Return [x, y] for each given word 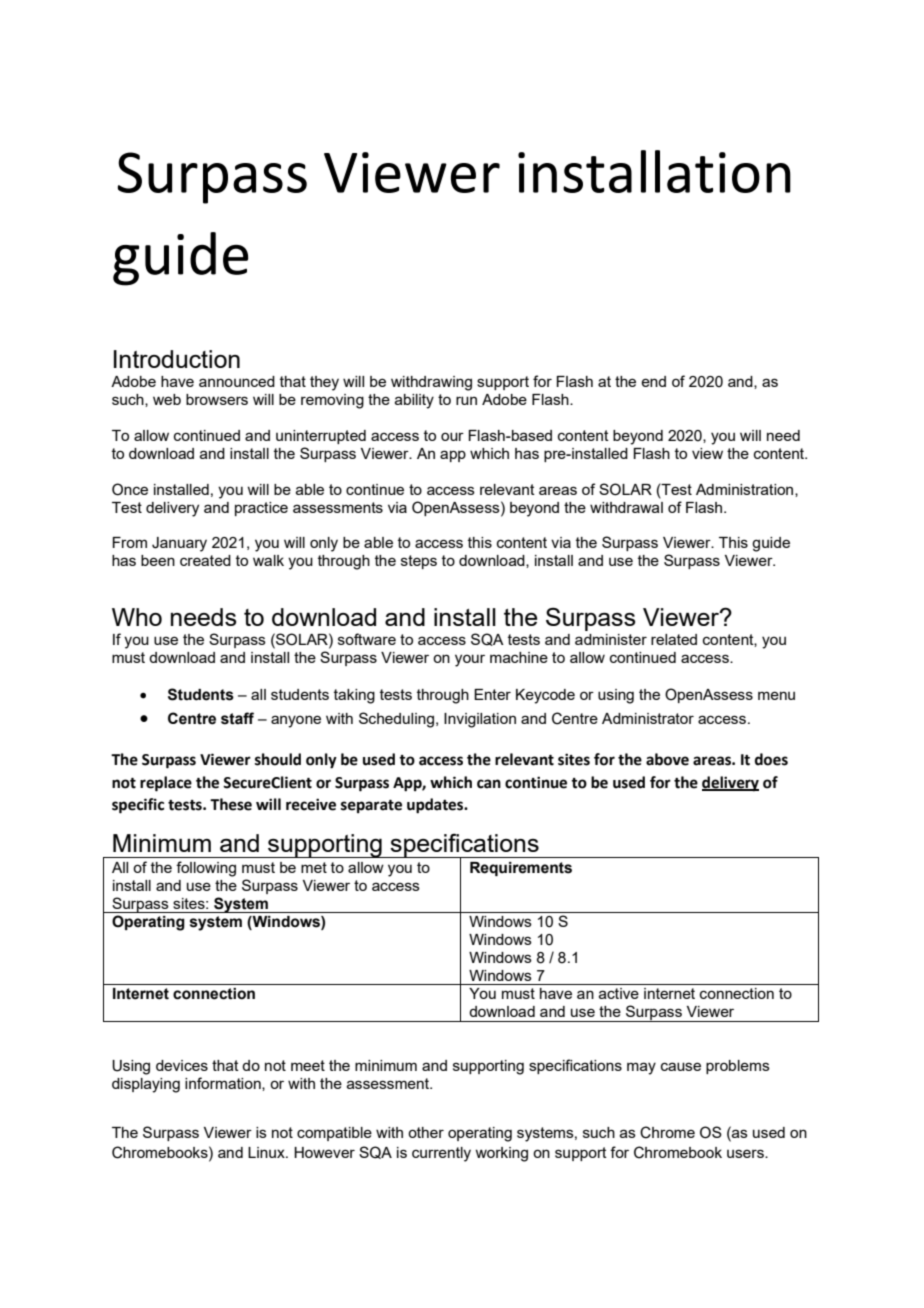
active [619, 993]
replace [166, 784]
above [667, 759]
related [674, 639]
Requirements [521, 869]
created [205, 560]
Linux [267, 1152]
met [314, 867]
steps [419, 562]
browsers [217, 399]
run [466, 400]
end [653, 381]
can [489, 784]
